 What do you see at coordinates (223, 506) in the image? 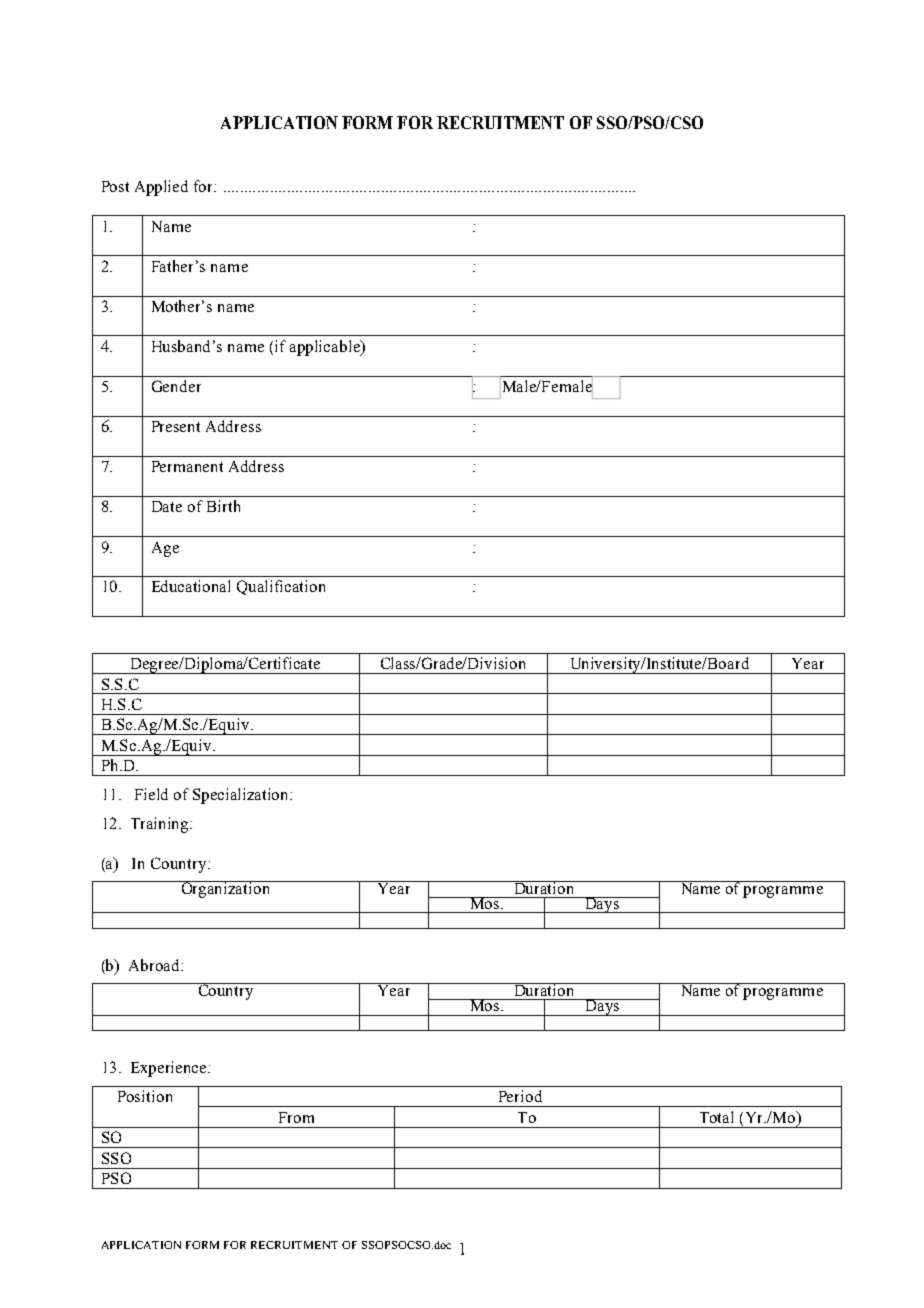
I see `Birth` at bounding box center [223, 506].
